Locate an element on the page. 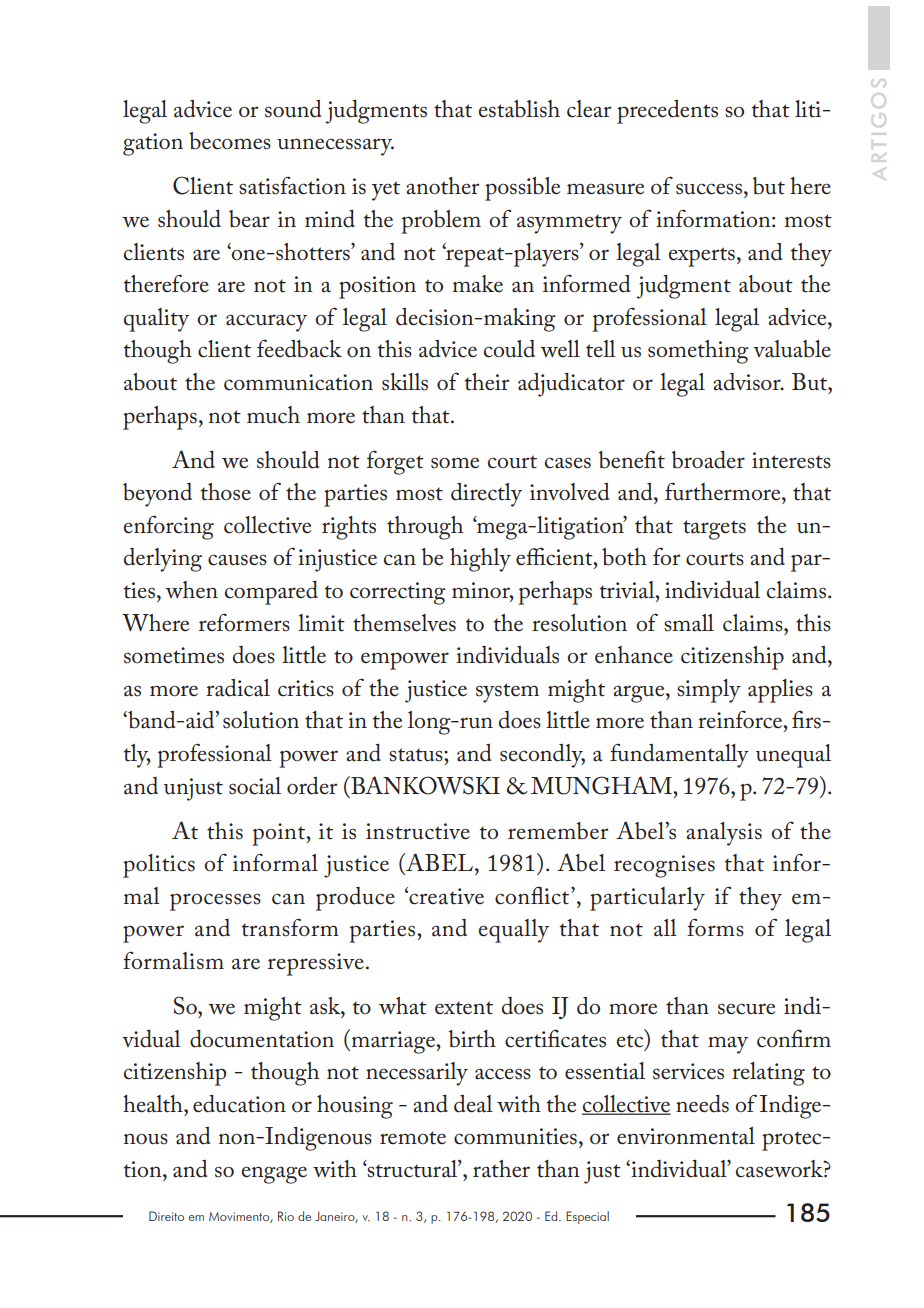  engage is located at coordinates (274, 1175).
